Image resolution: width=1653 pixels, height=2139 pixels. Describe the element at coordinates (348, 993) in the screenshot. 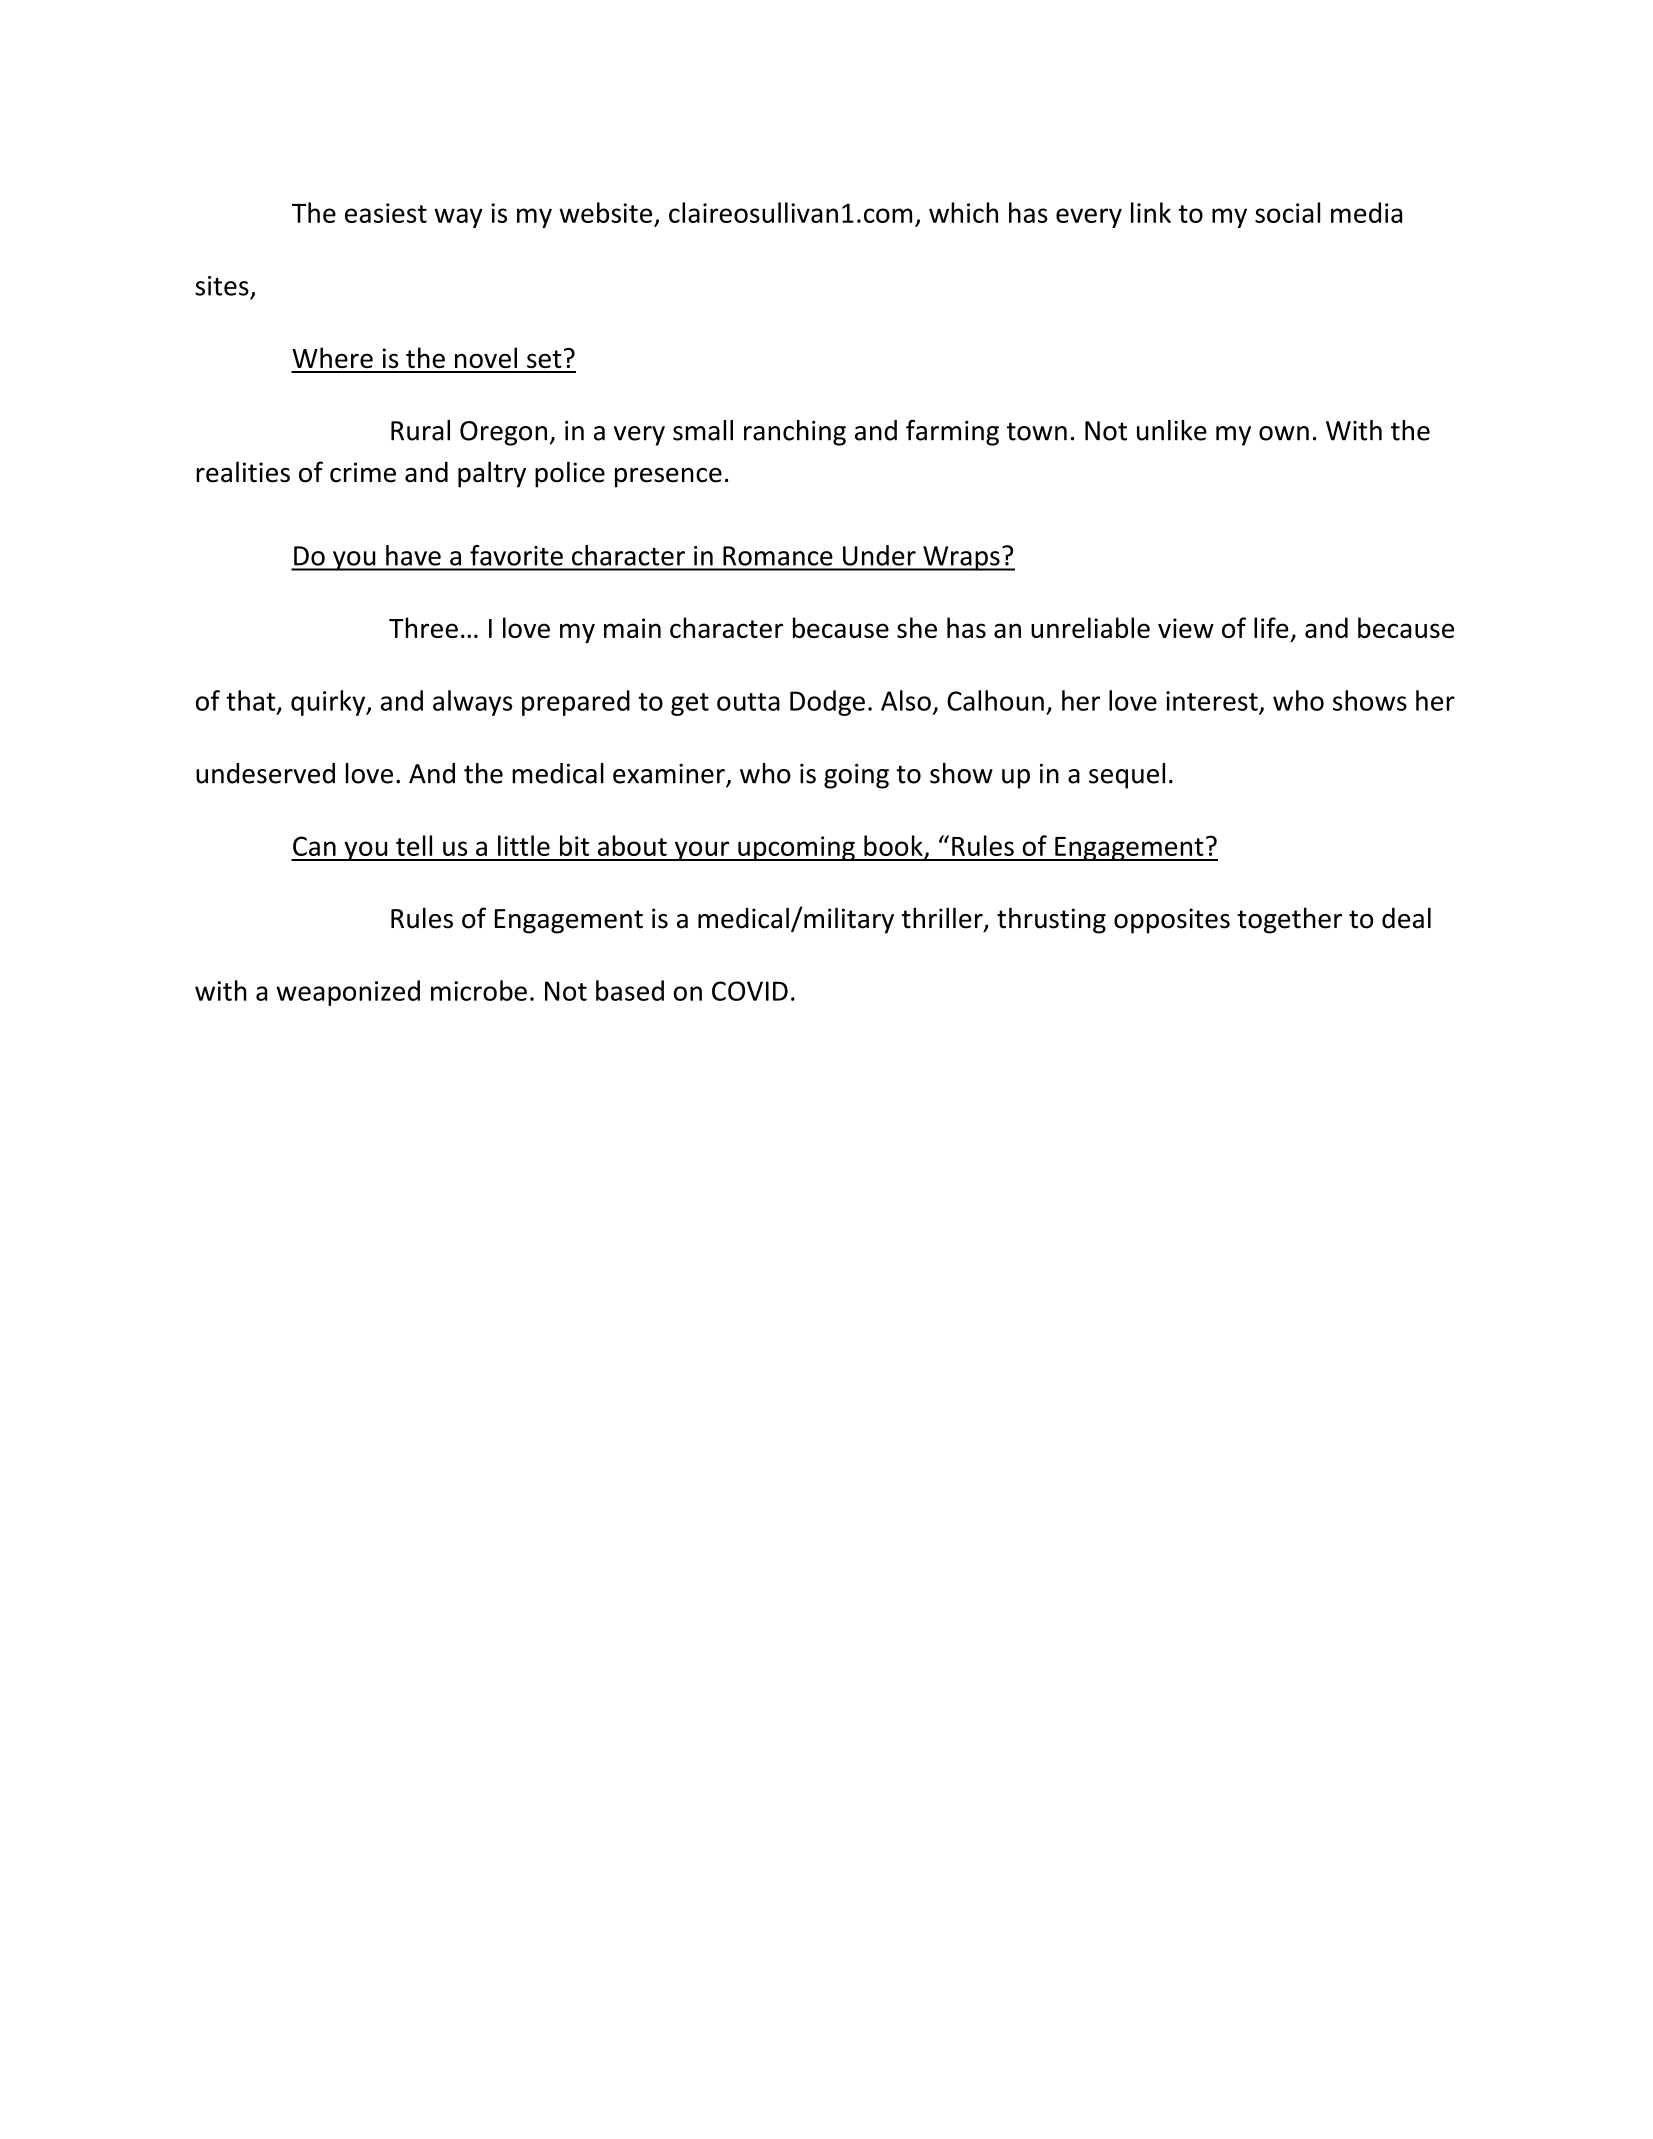

I see `weaponized` at that location.
